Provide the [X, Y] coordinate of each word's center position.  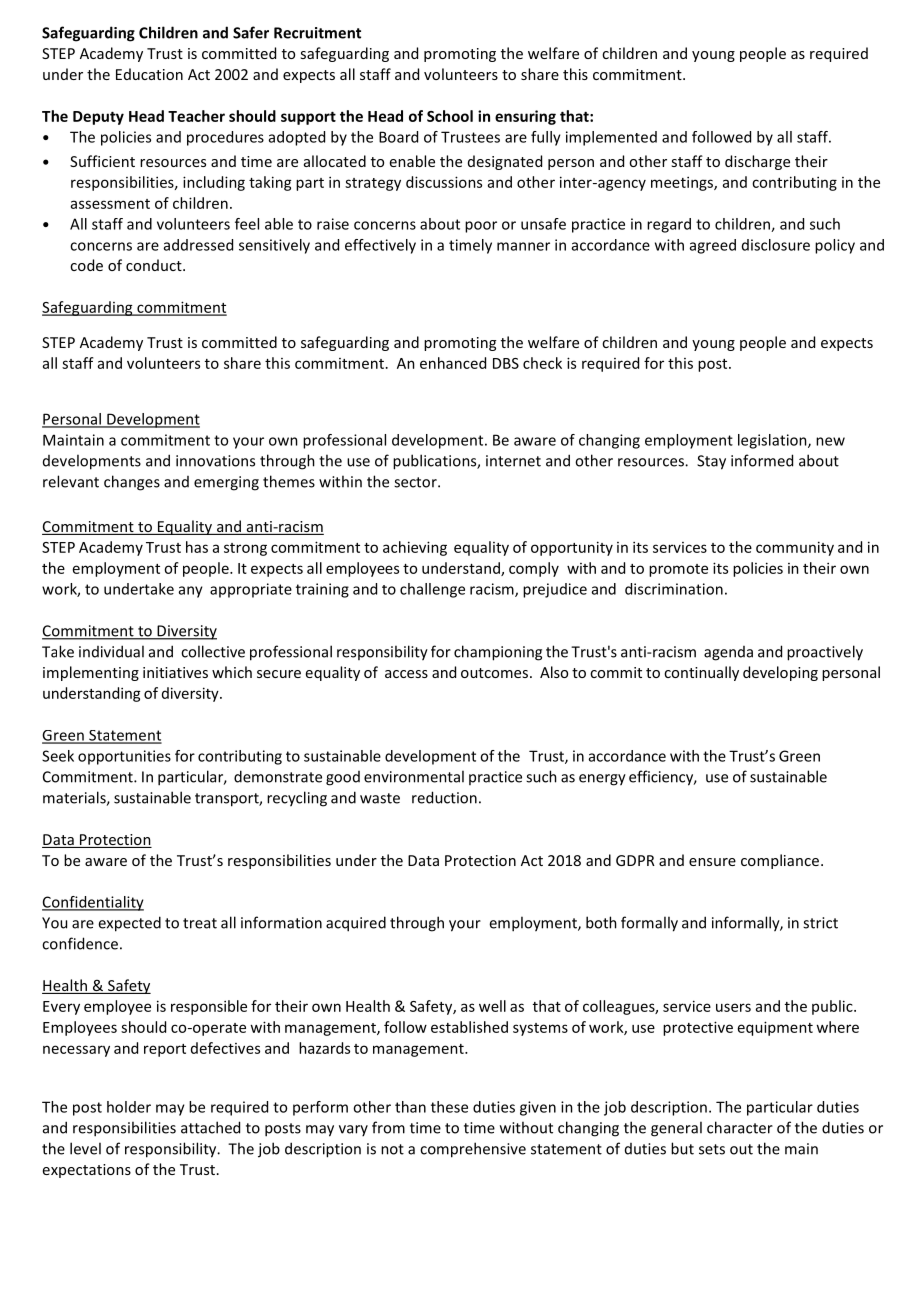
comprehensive [473, 1150]
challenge [432, 590]
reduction [444, 797]
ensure [712, 862]
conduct [155, 265]
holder [129, 1107]
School [450, 116]
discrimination [674, 589]
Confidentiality [93, 903]
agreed [713, 246]
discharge [757, 162]
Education [149, 74]
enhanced [453, 363]
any [191, 592]
